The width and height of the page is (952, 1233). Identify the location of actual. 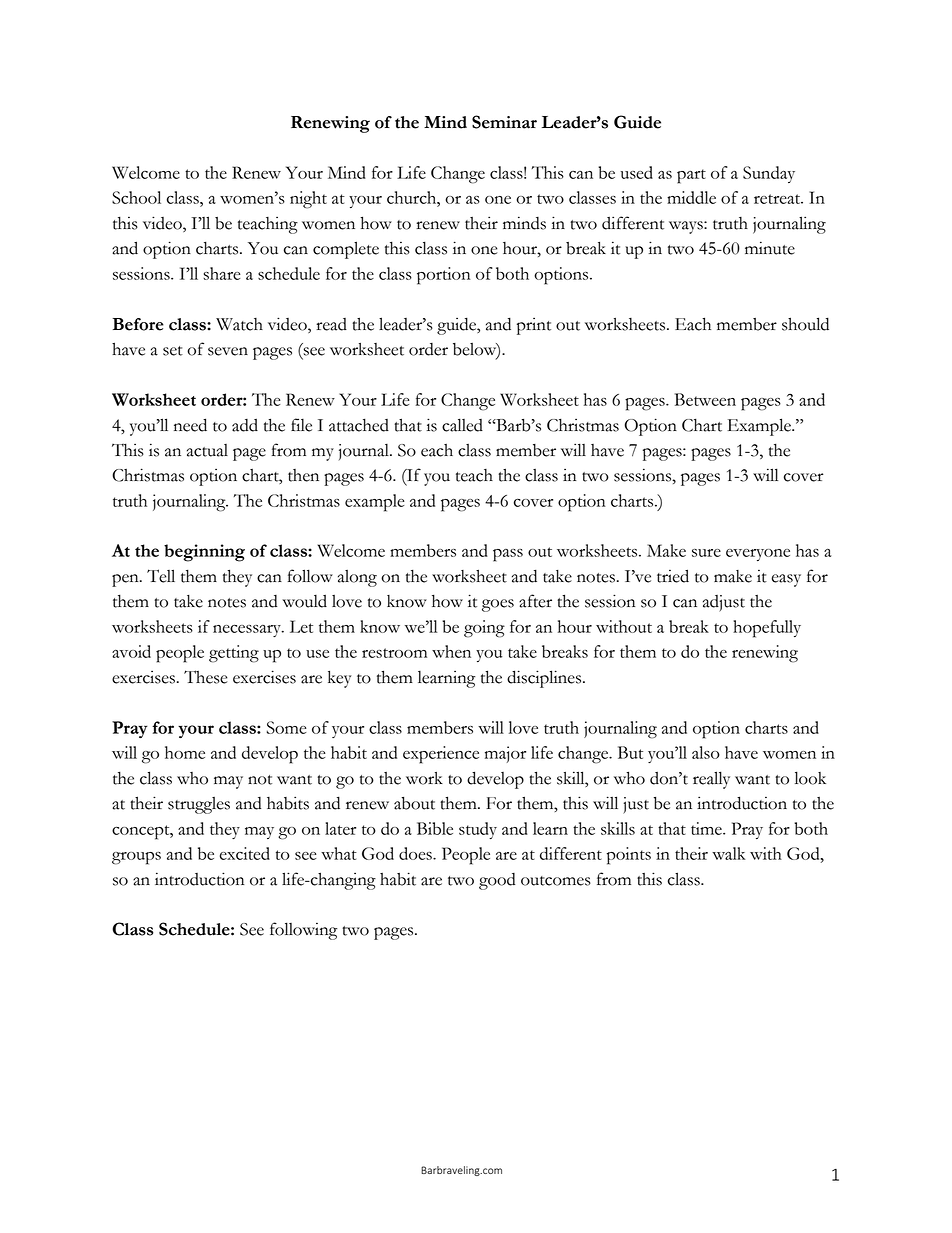
(207, 450).
